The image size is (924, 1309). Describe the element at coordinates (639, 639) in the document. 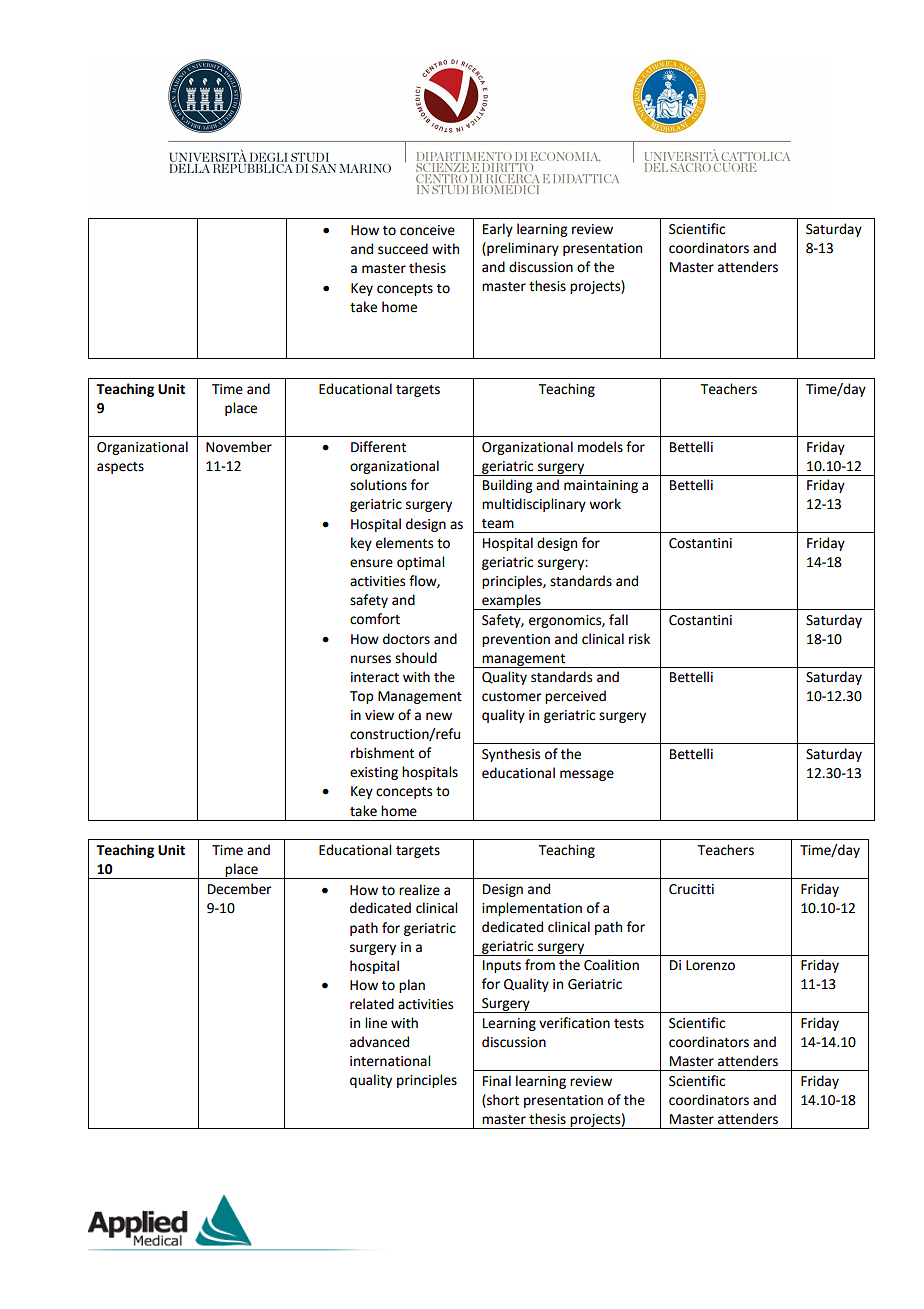

I see `risk` at that location.
